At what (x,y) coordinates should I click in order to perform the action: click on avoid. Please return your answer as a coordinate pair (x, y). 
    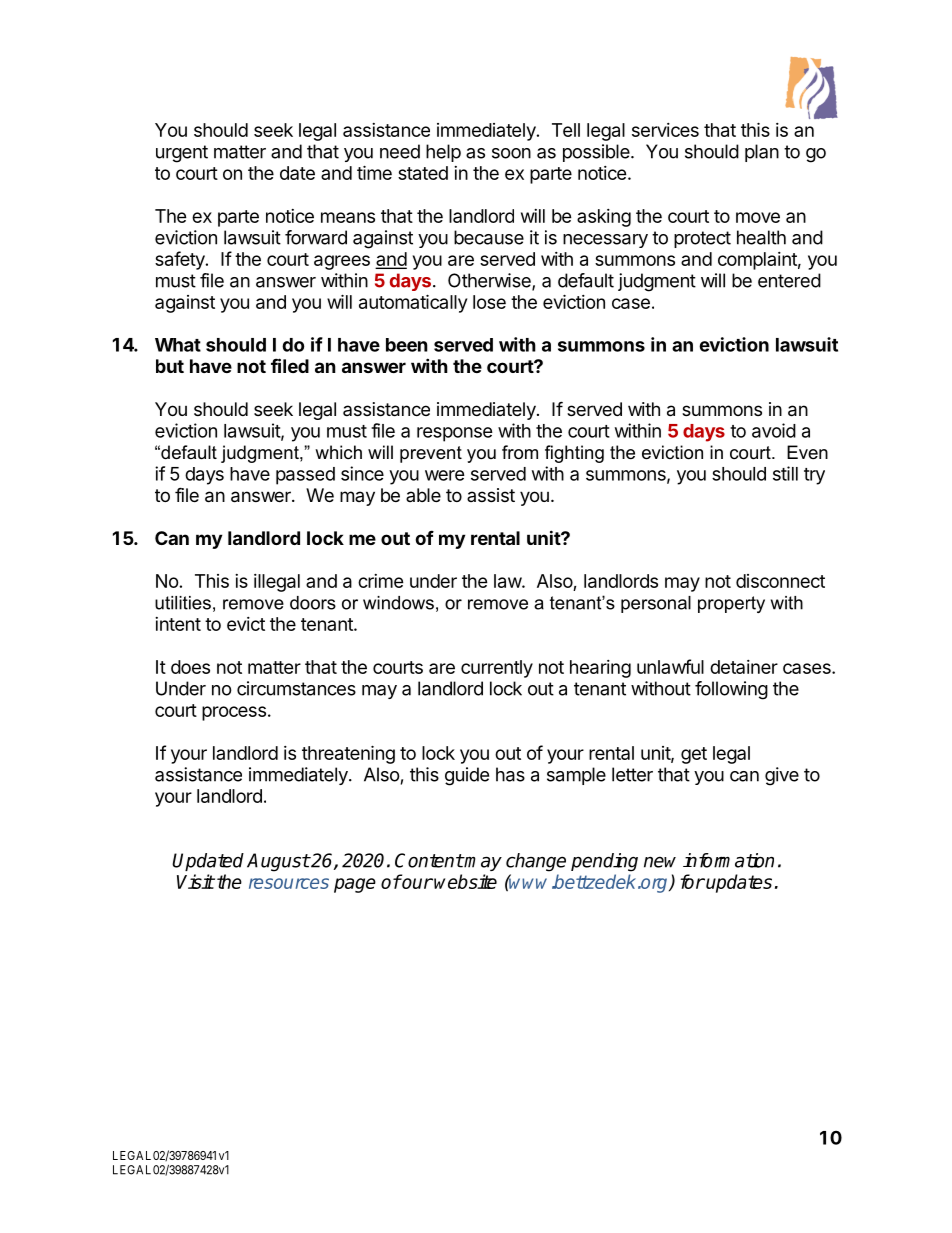
    Looking at the image, I should click on (774, 430).
